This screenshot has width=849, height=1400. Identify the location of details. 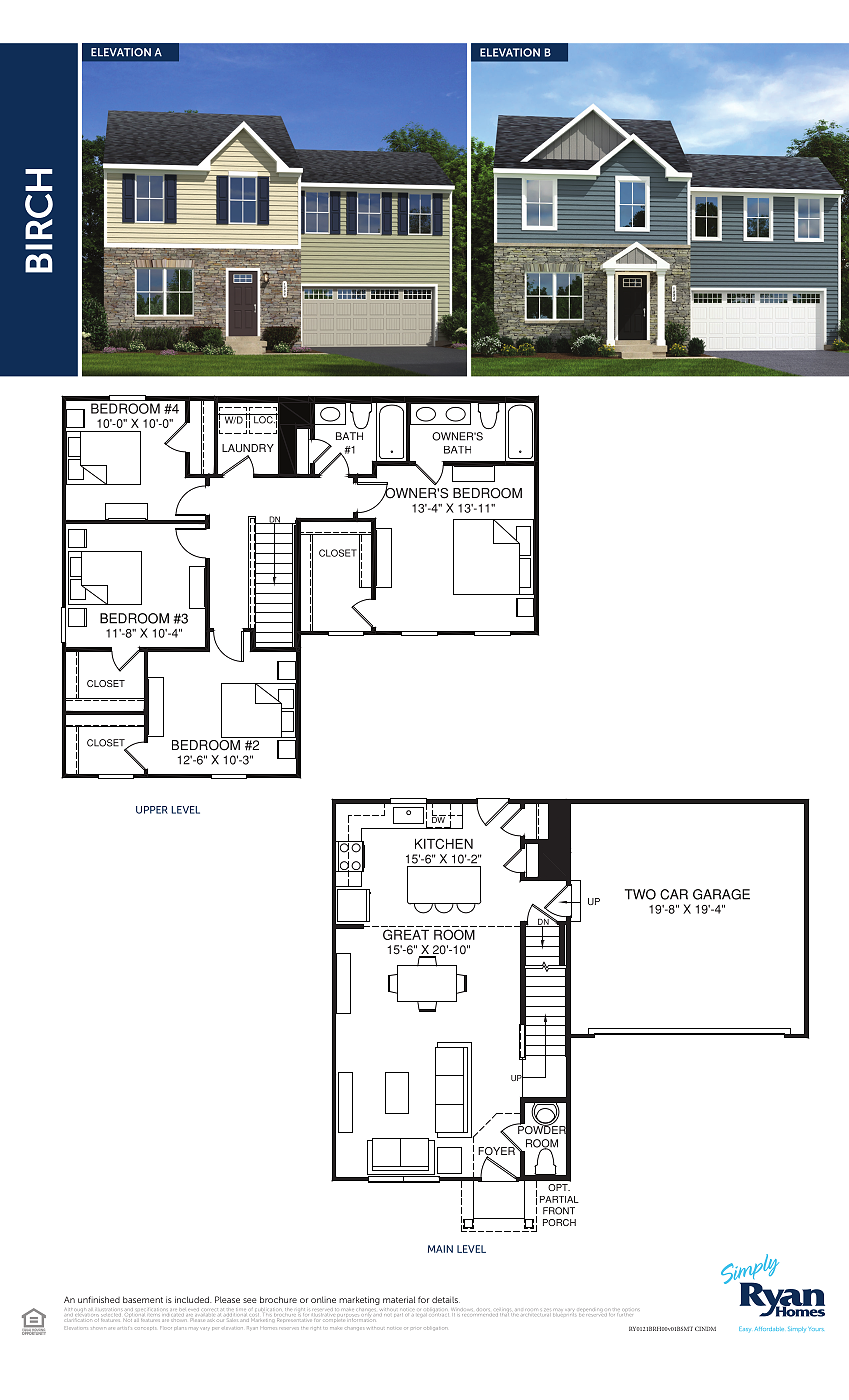
(446, 1299).
